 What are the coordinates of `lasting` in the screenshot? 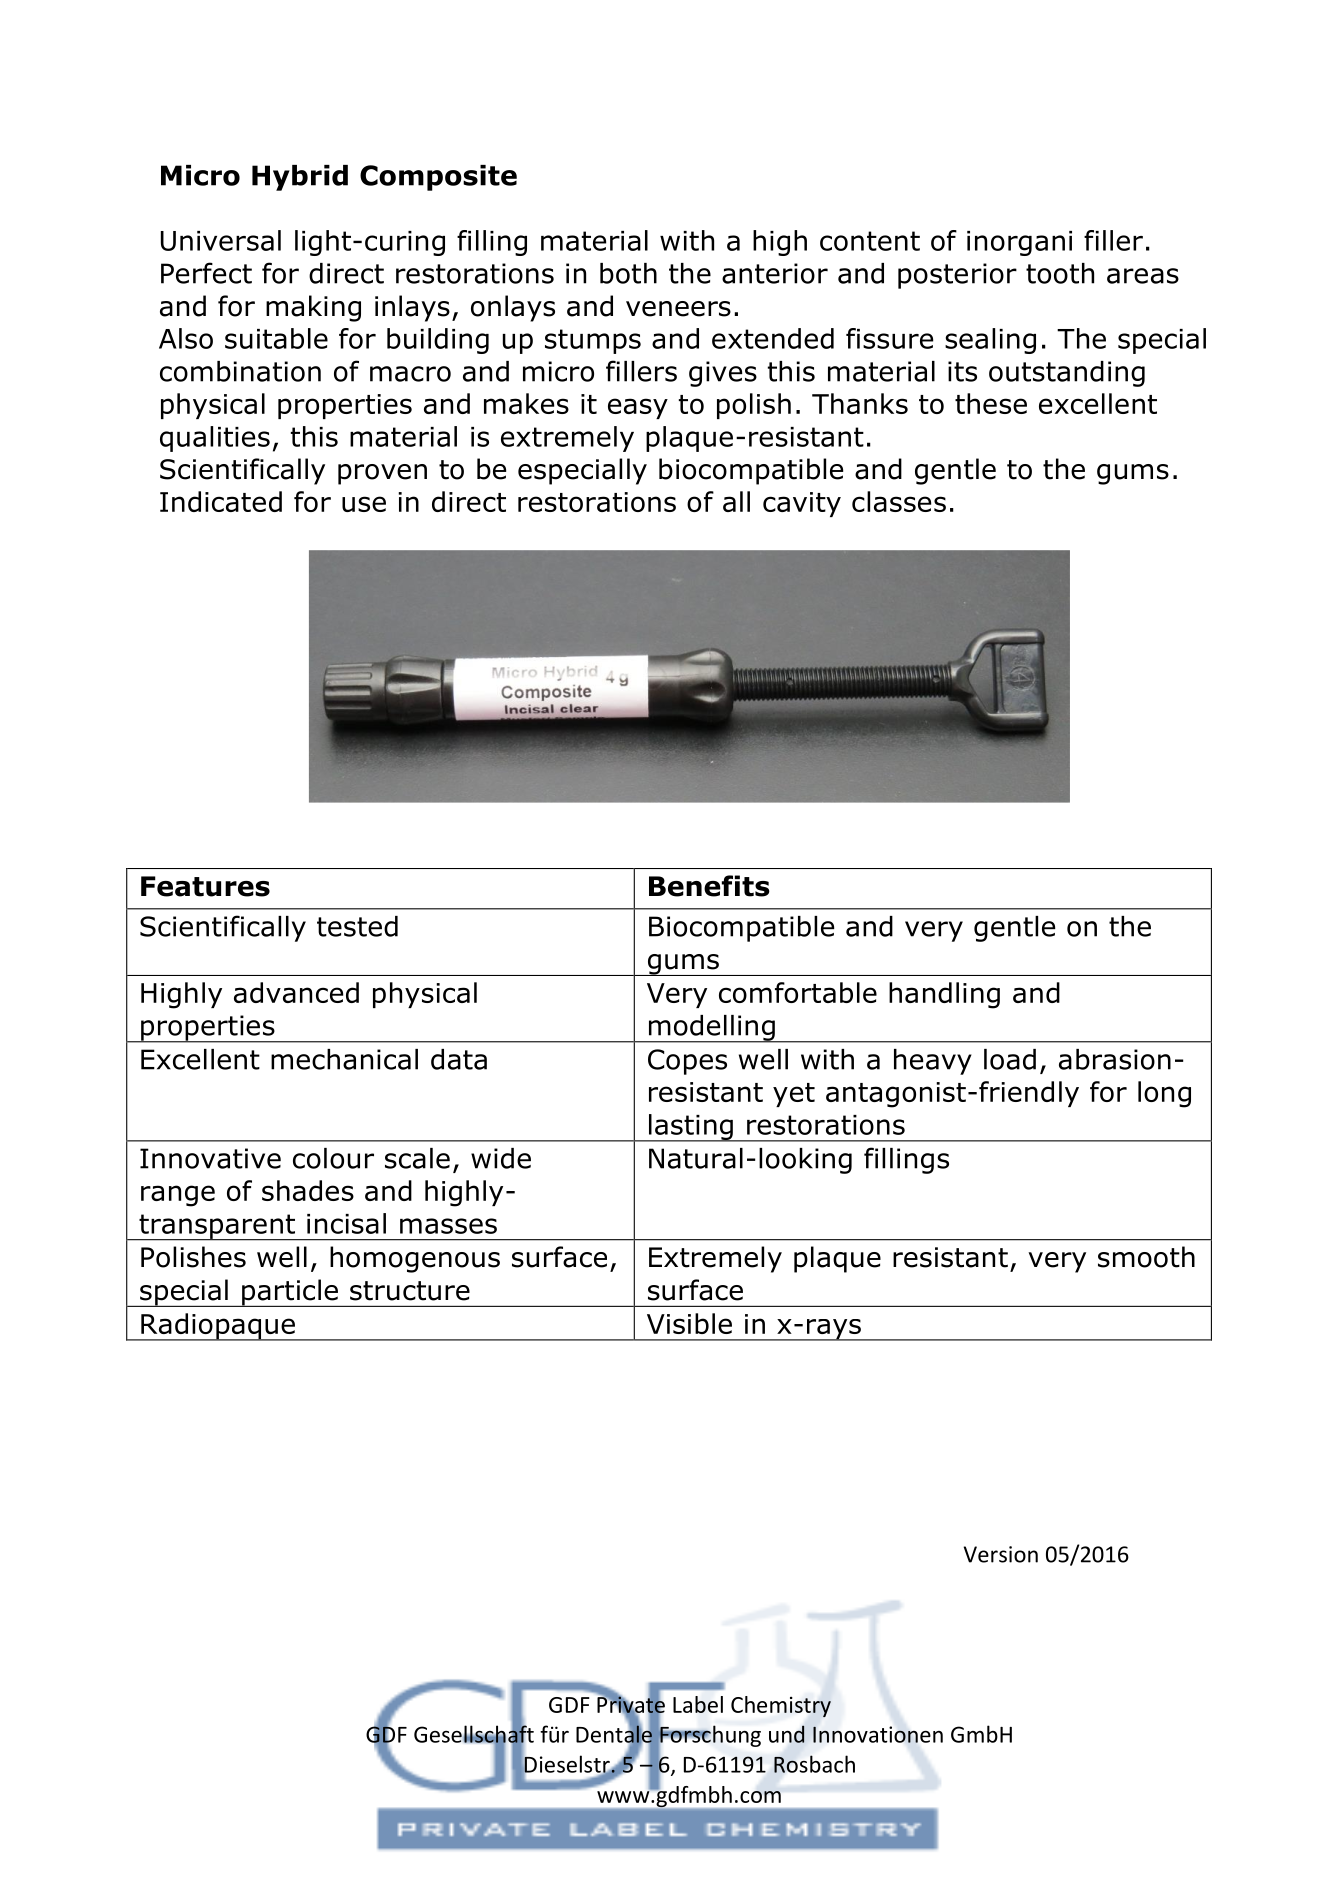 It's located at (690, 1128).
